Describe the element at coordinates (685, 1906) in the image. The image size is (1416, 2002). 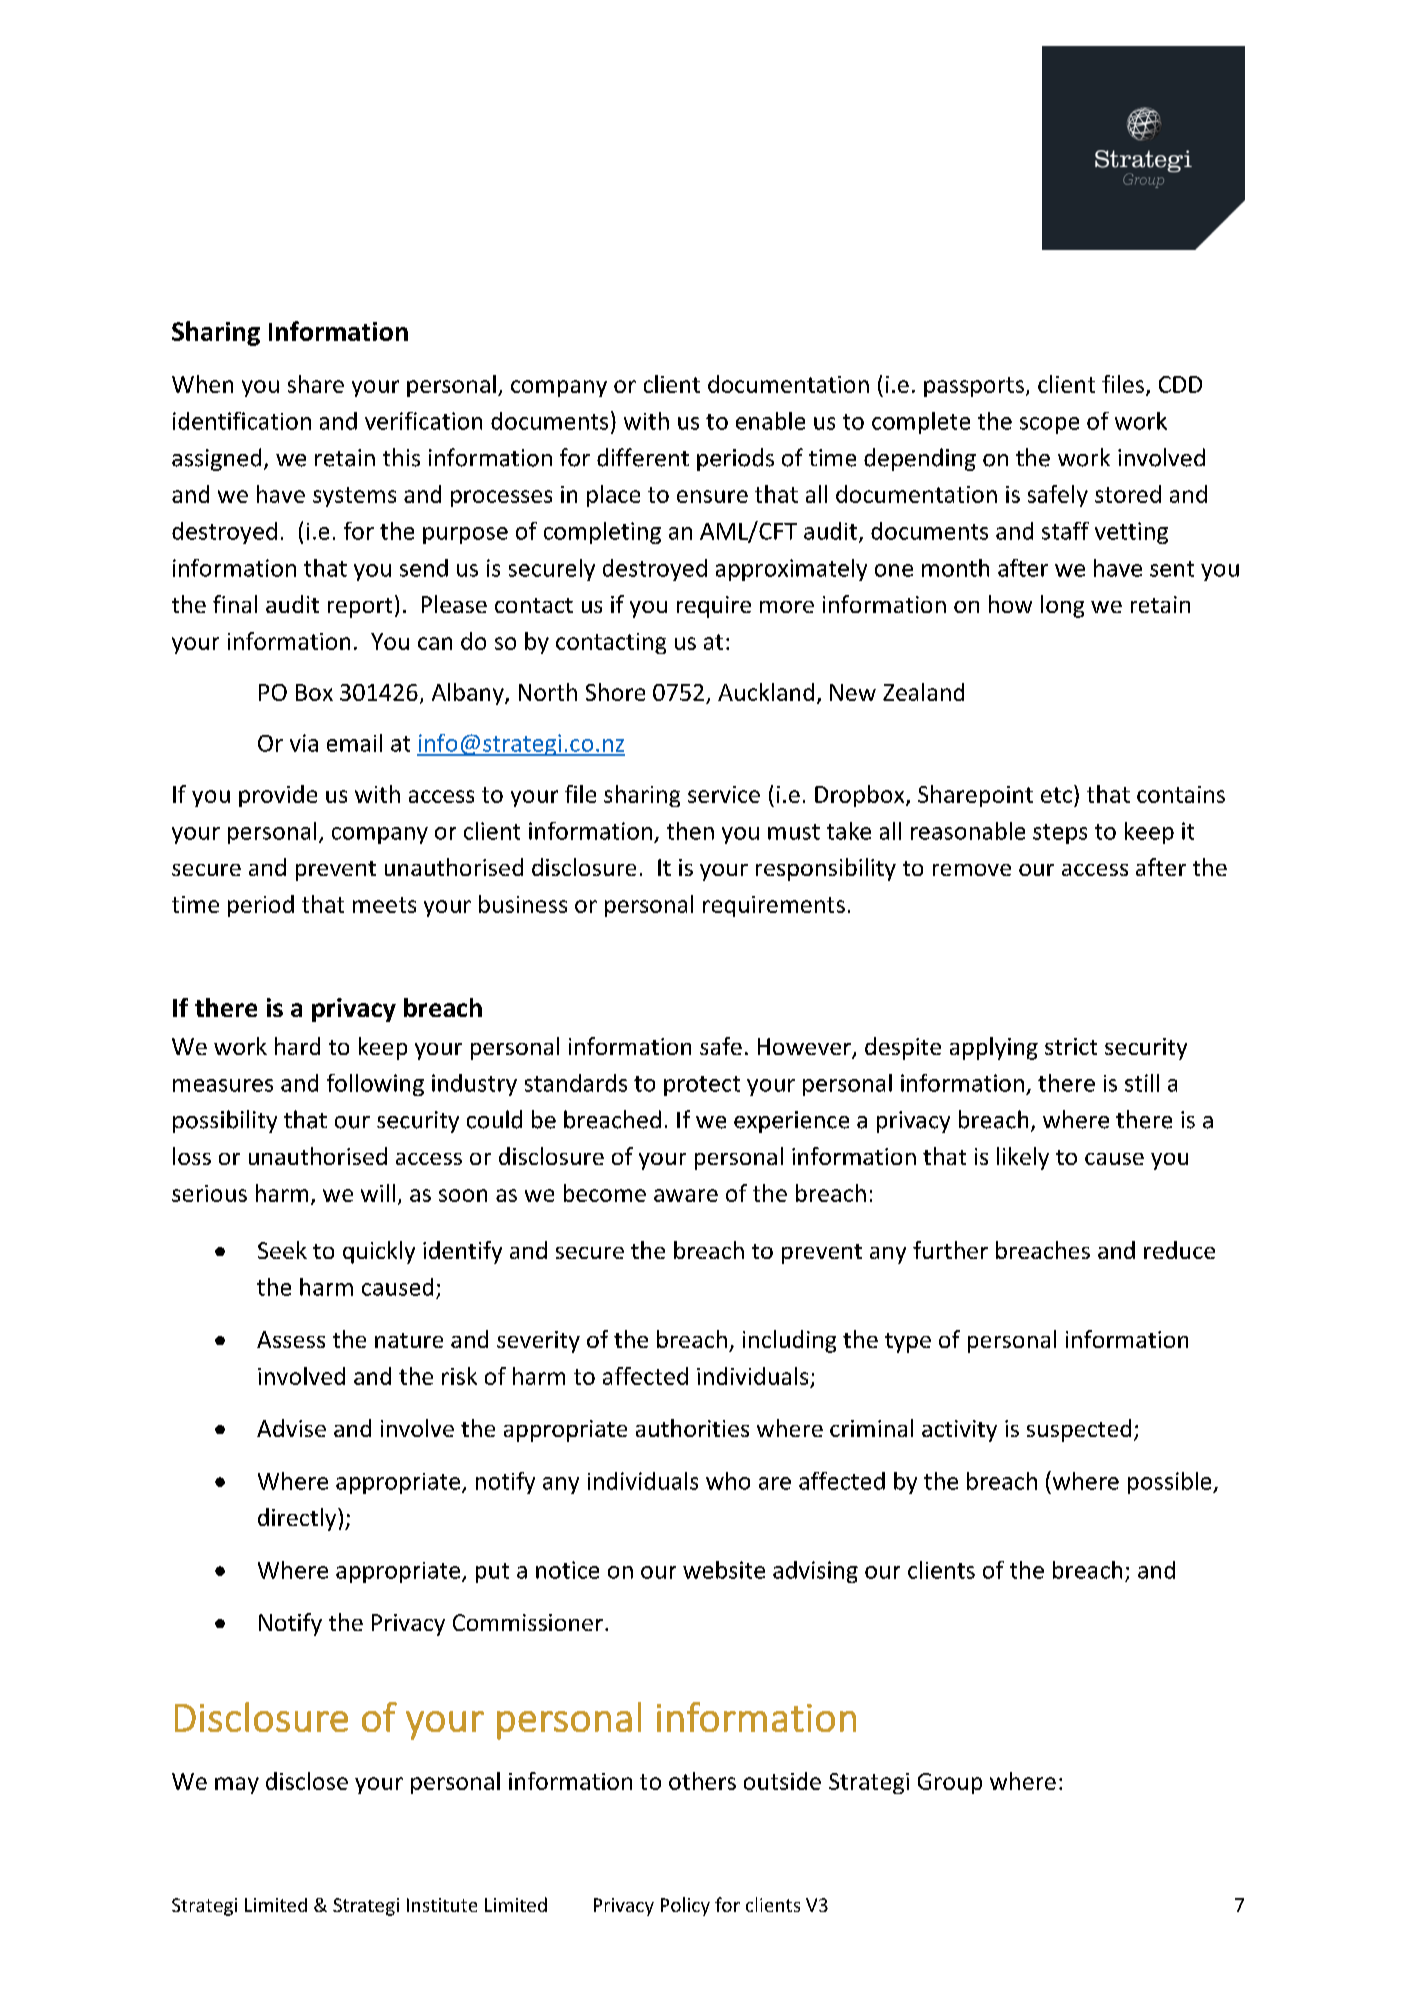
I see `Policy` at that location.
